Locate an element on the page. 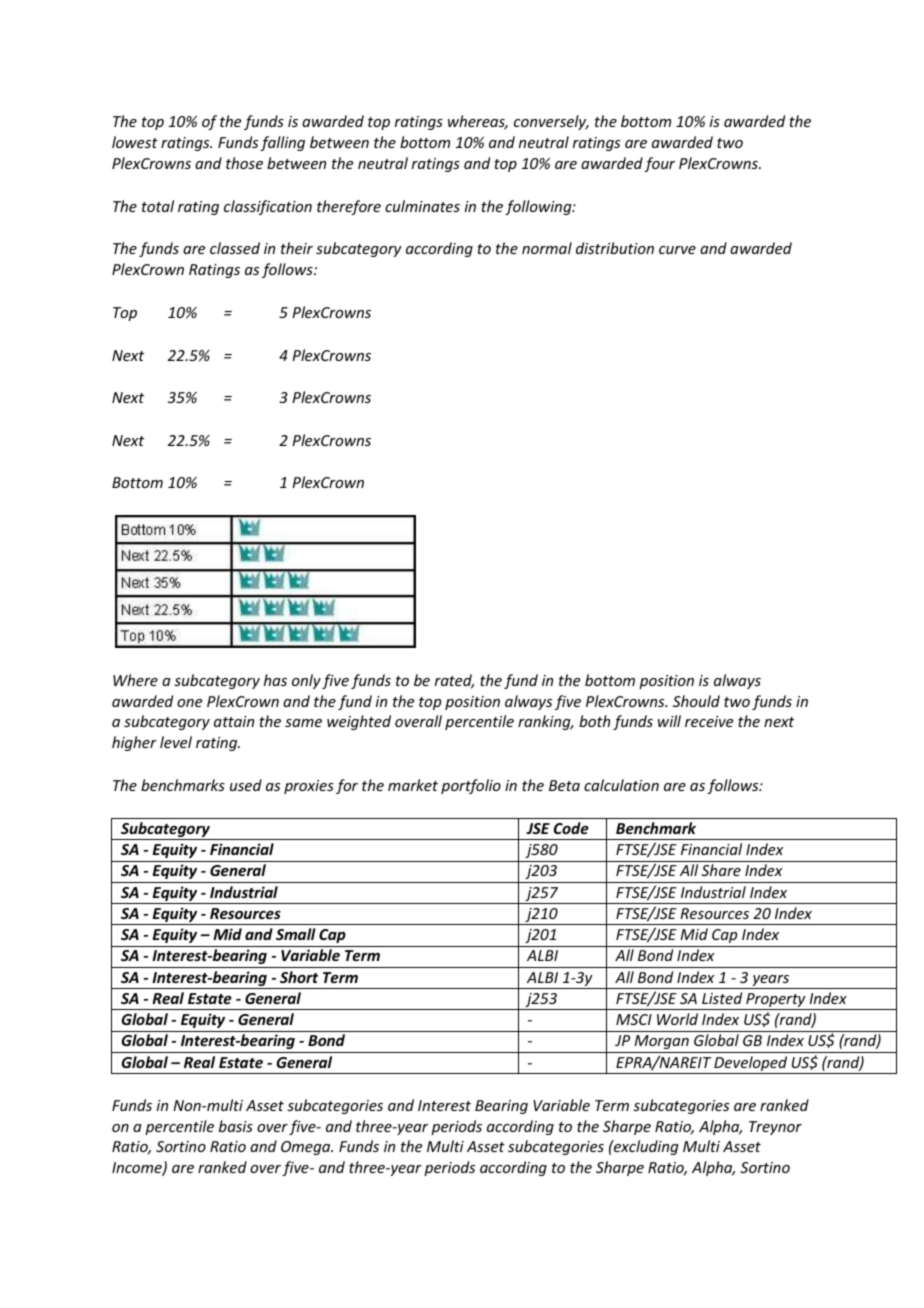  Omega is located at coordinates (307, 1148).
